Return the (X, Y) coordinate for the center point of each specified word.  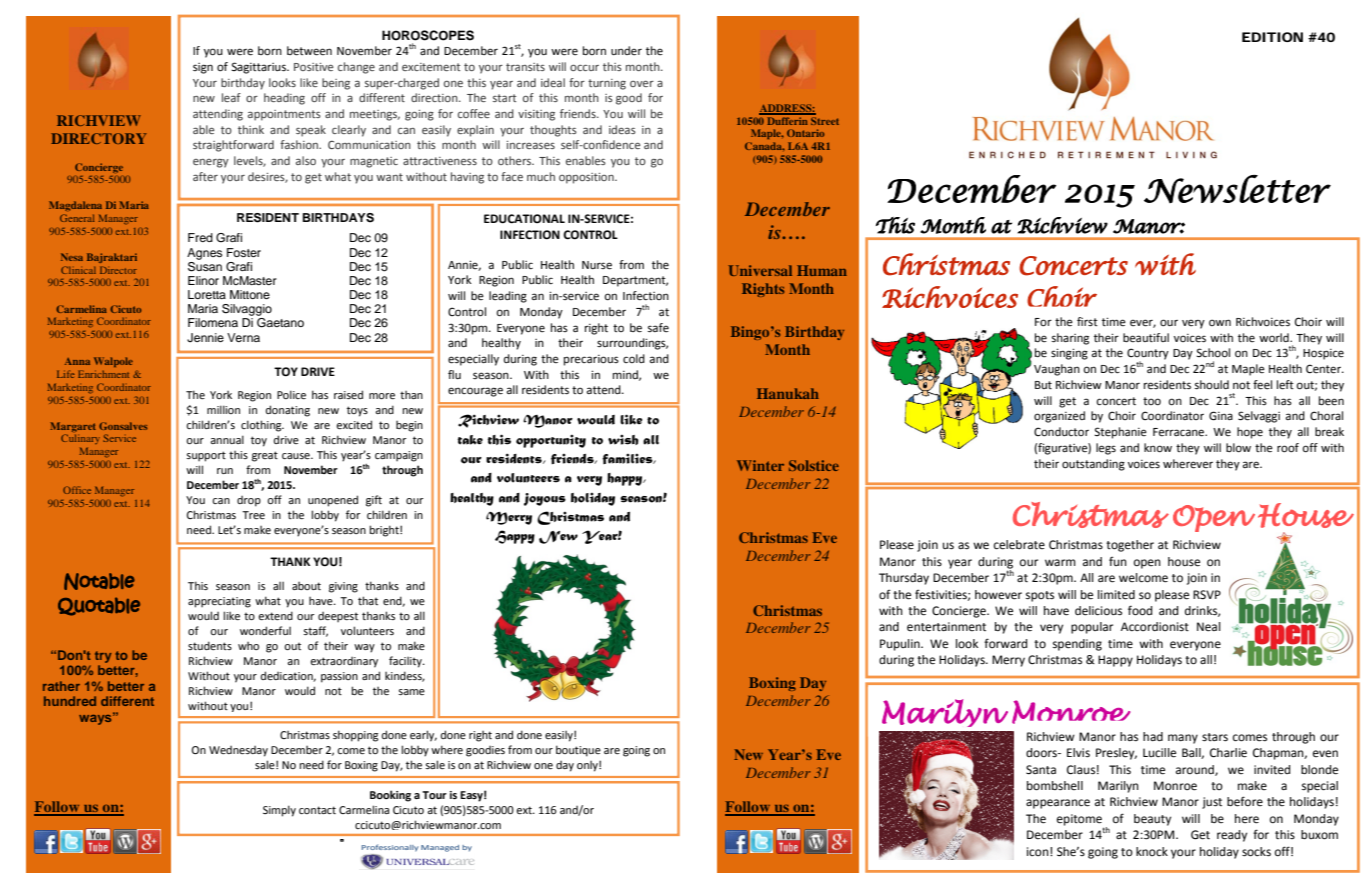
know (1158, 447)
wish (623, 440)
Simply (279, 811)
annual (227, 439)
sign (203, 68)
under (626, 51)
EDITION (1272, 37)
